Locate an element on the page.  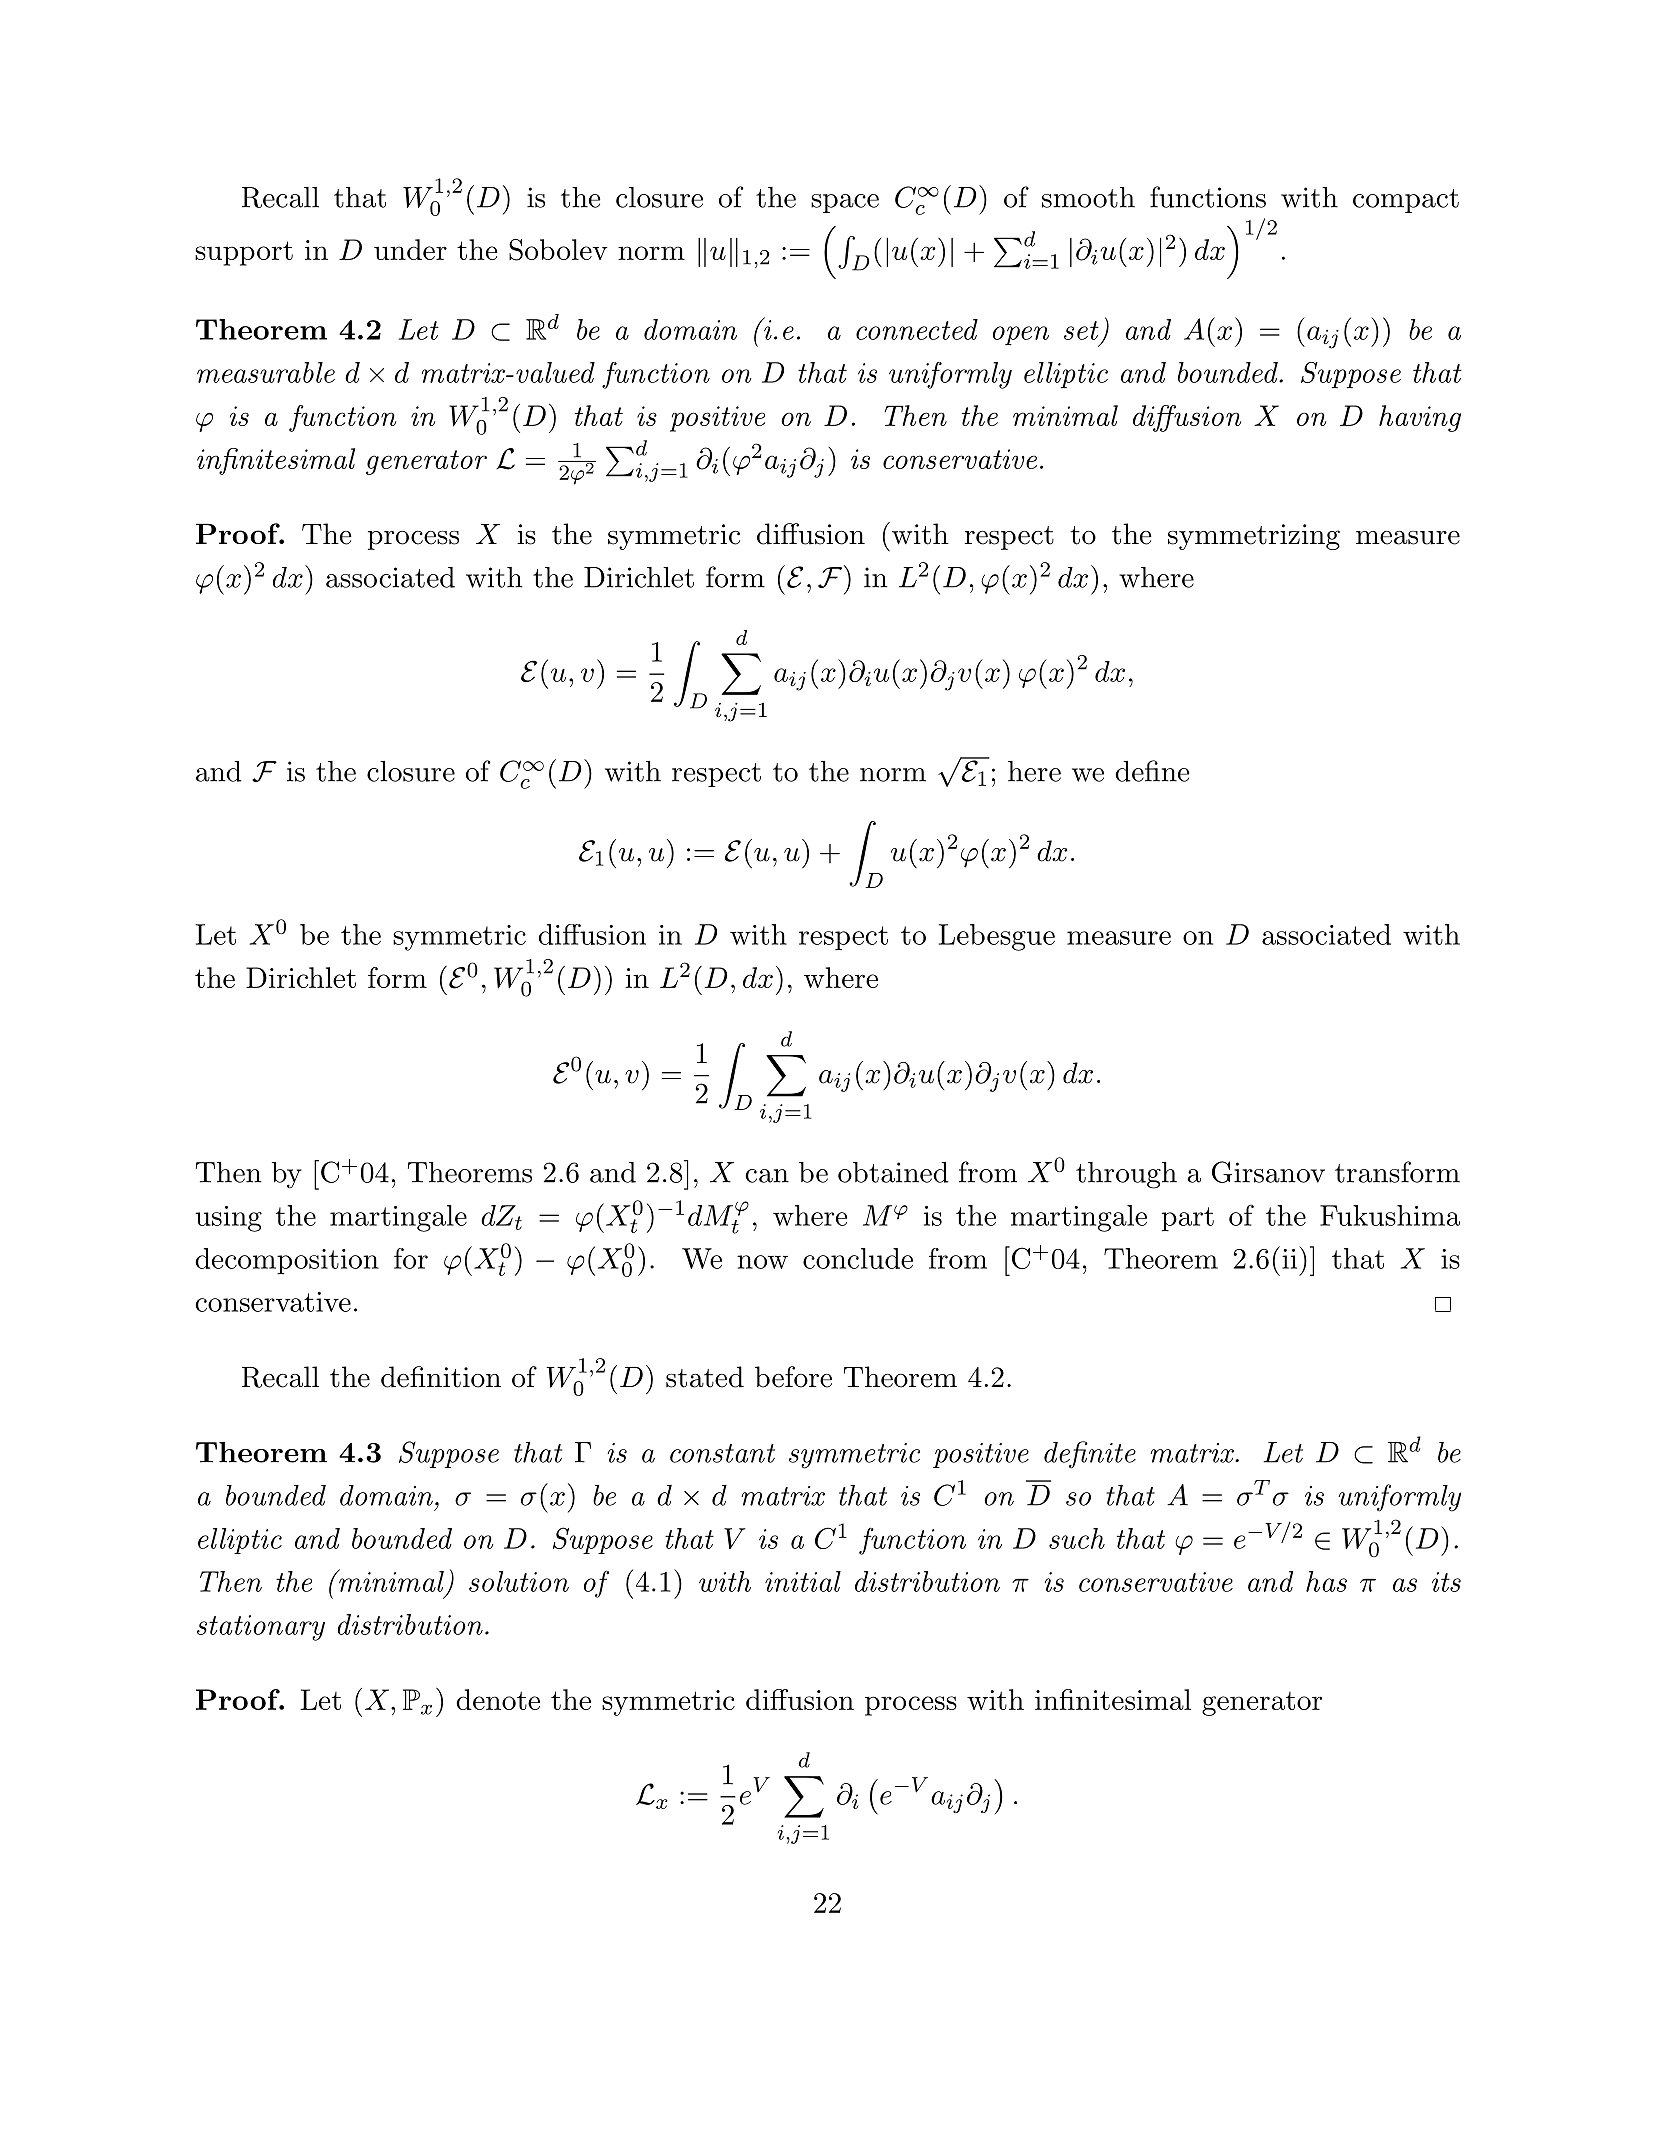
Lebesgue is located at coordinates (997, 937).
